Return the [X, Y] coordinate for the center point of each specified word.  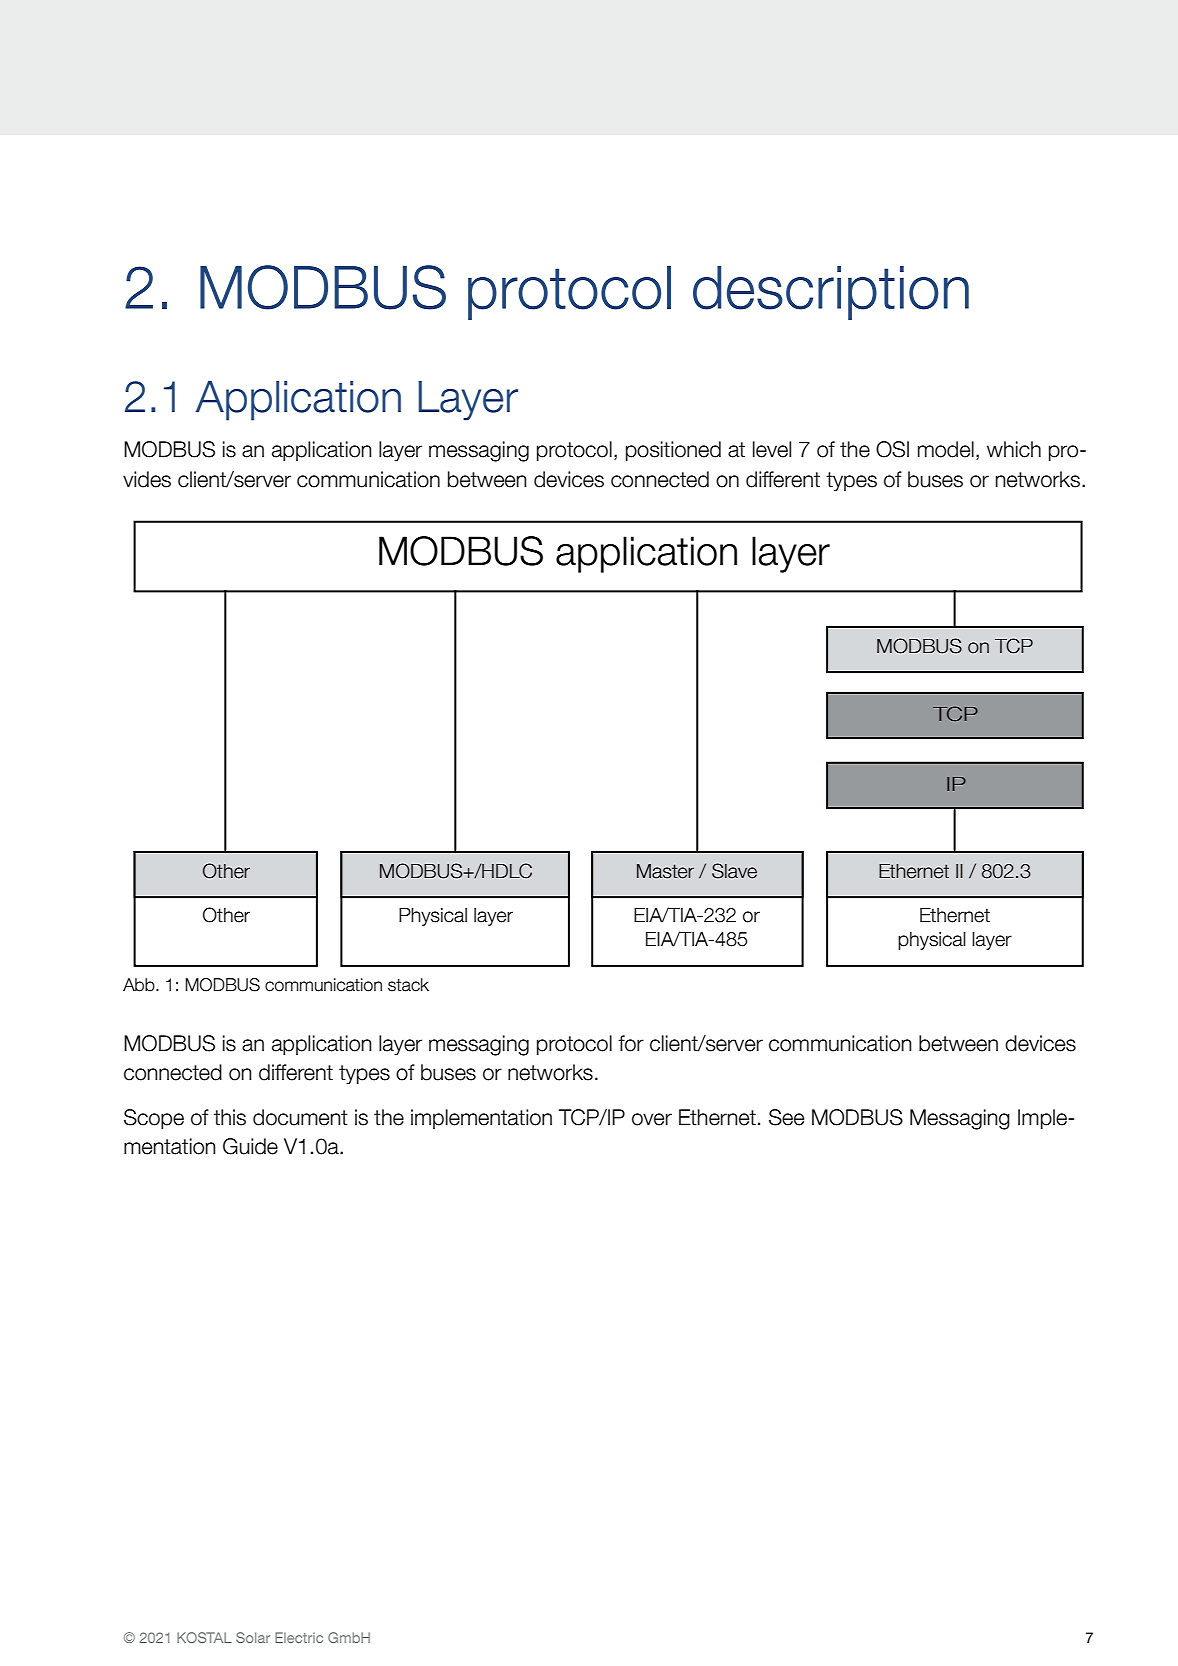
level [772, 449]
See [786, 1117]
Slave [734, 871]
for [631, 1043]
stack [408, 985]
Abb [140, 985]
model [946, 449]
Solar [253, 1637]
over [652, 1119]
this [230, 1117]
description [831, 293]
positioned [673, 451]
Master [665, 871]
